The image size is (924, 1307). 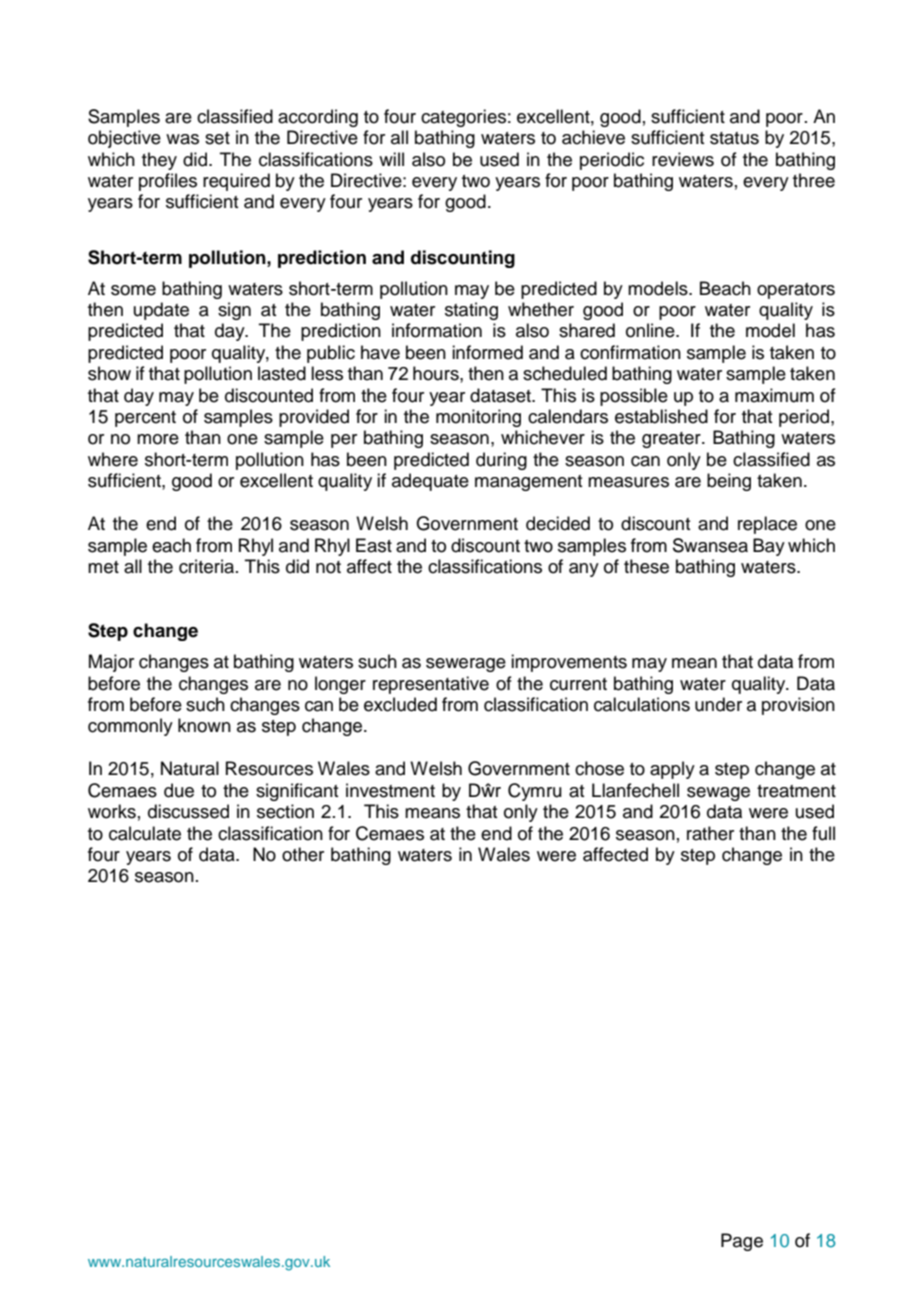 I want to click on was, so click(x=182, y=139).
